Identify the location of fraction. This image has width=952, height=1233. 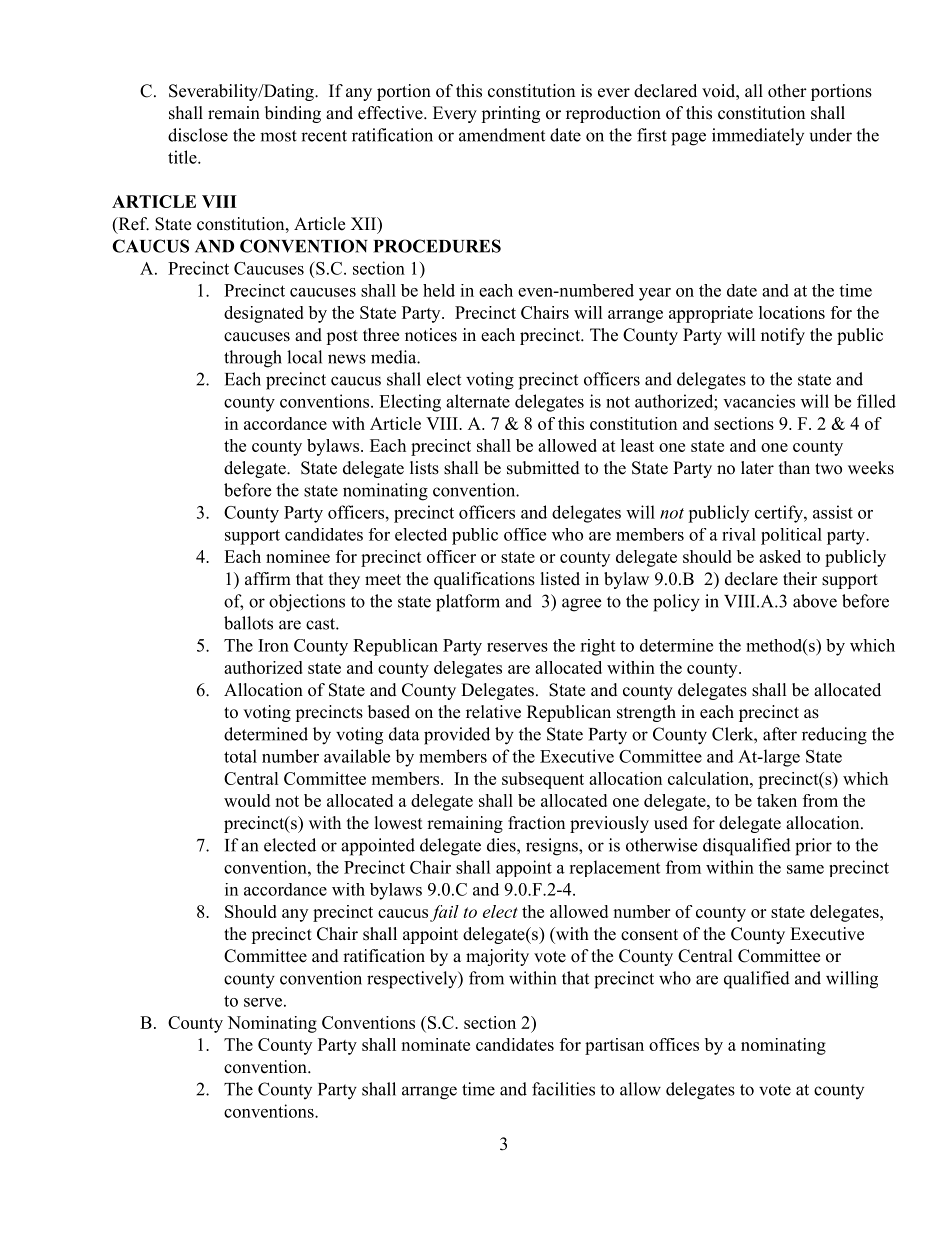
(536, 823).
